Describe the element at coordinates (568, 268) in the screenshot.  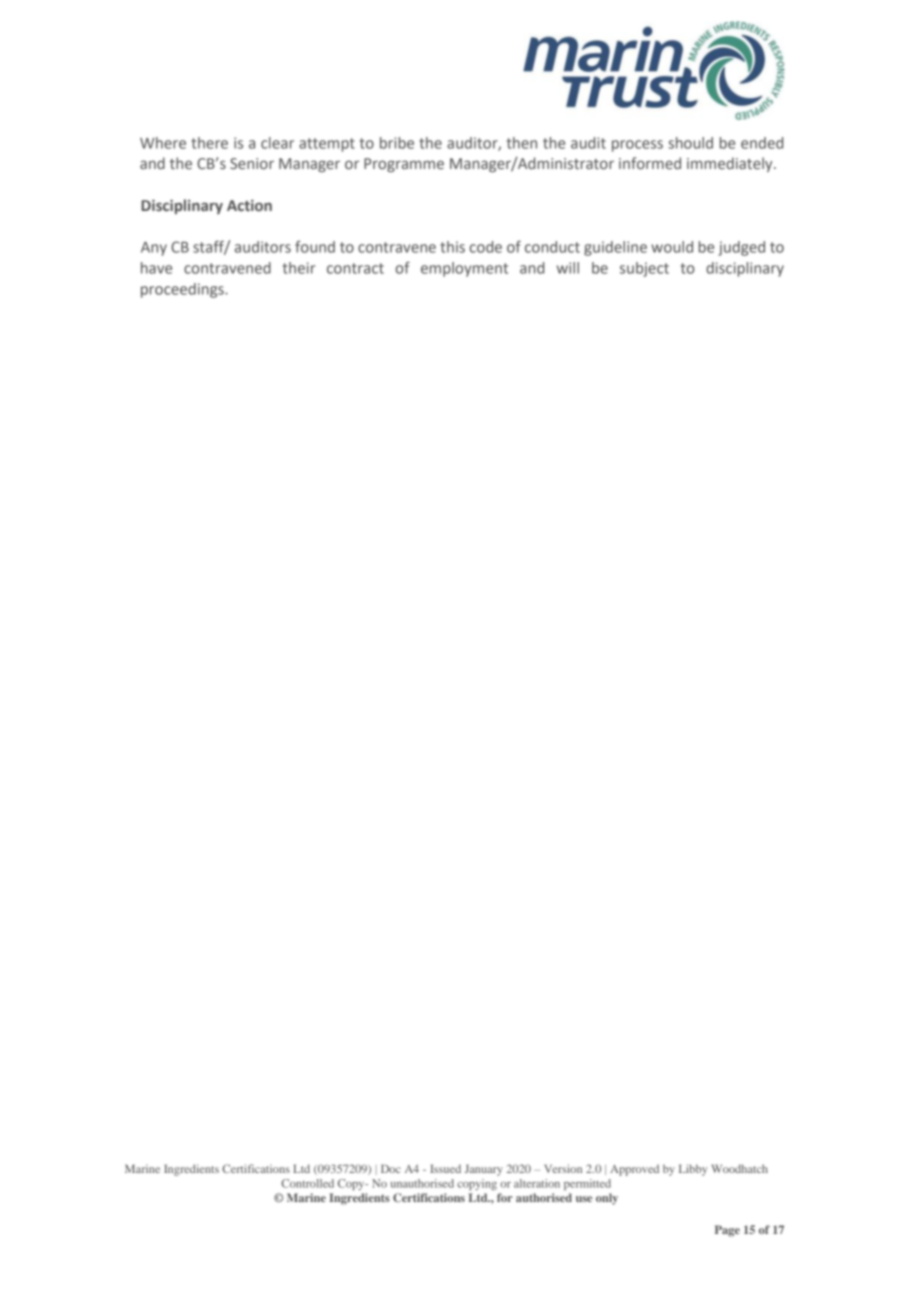
I see `will` at that location.
